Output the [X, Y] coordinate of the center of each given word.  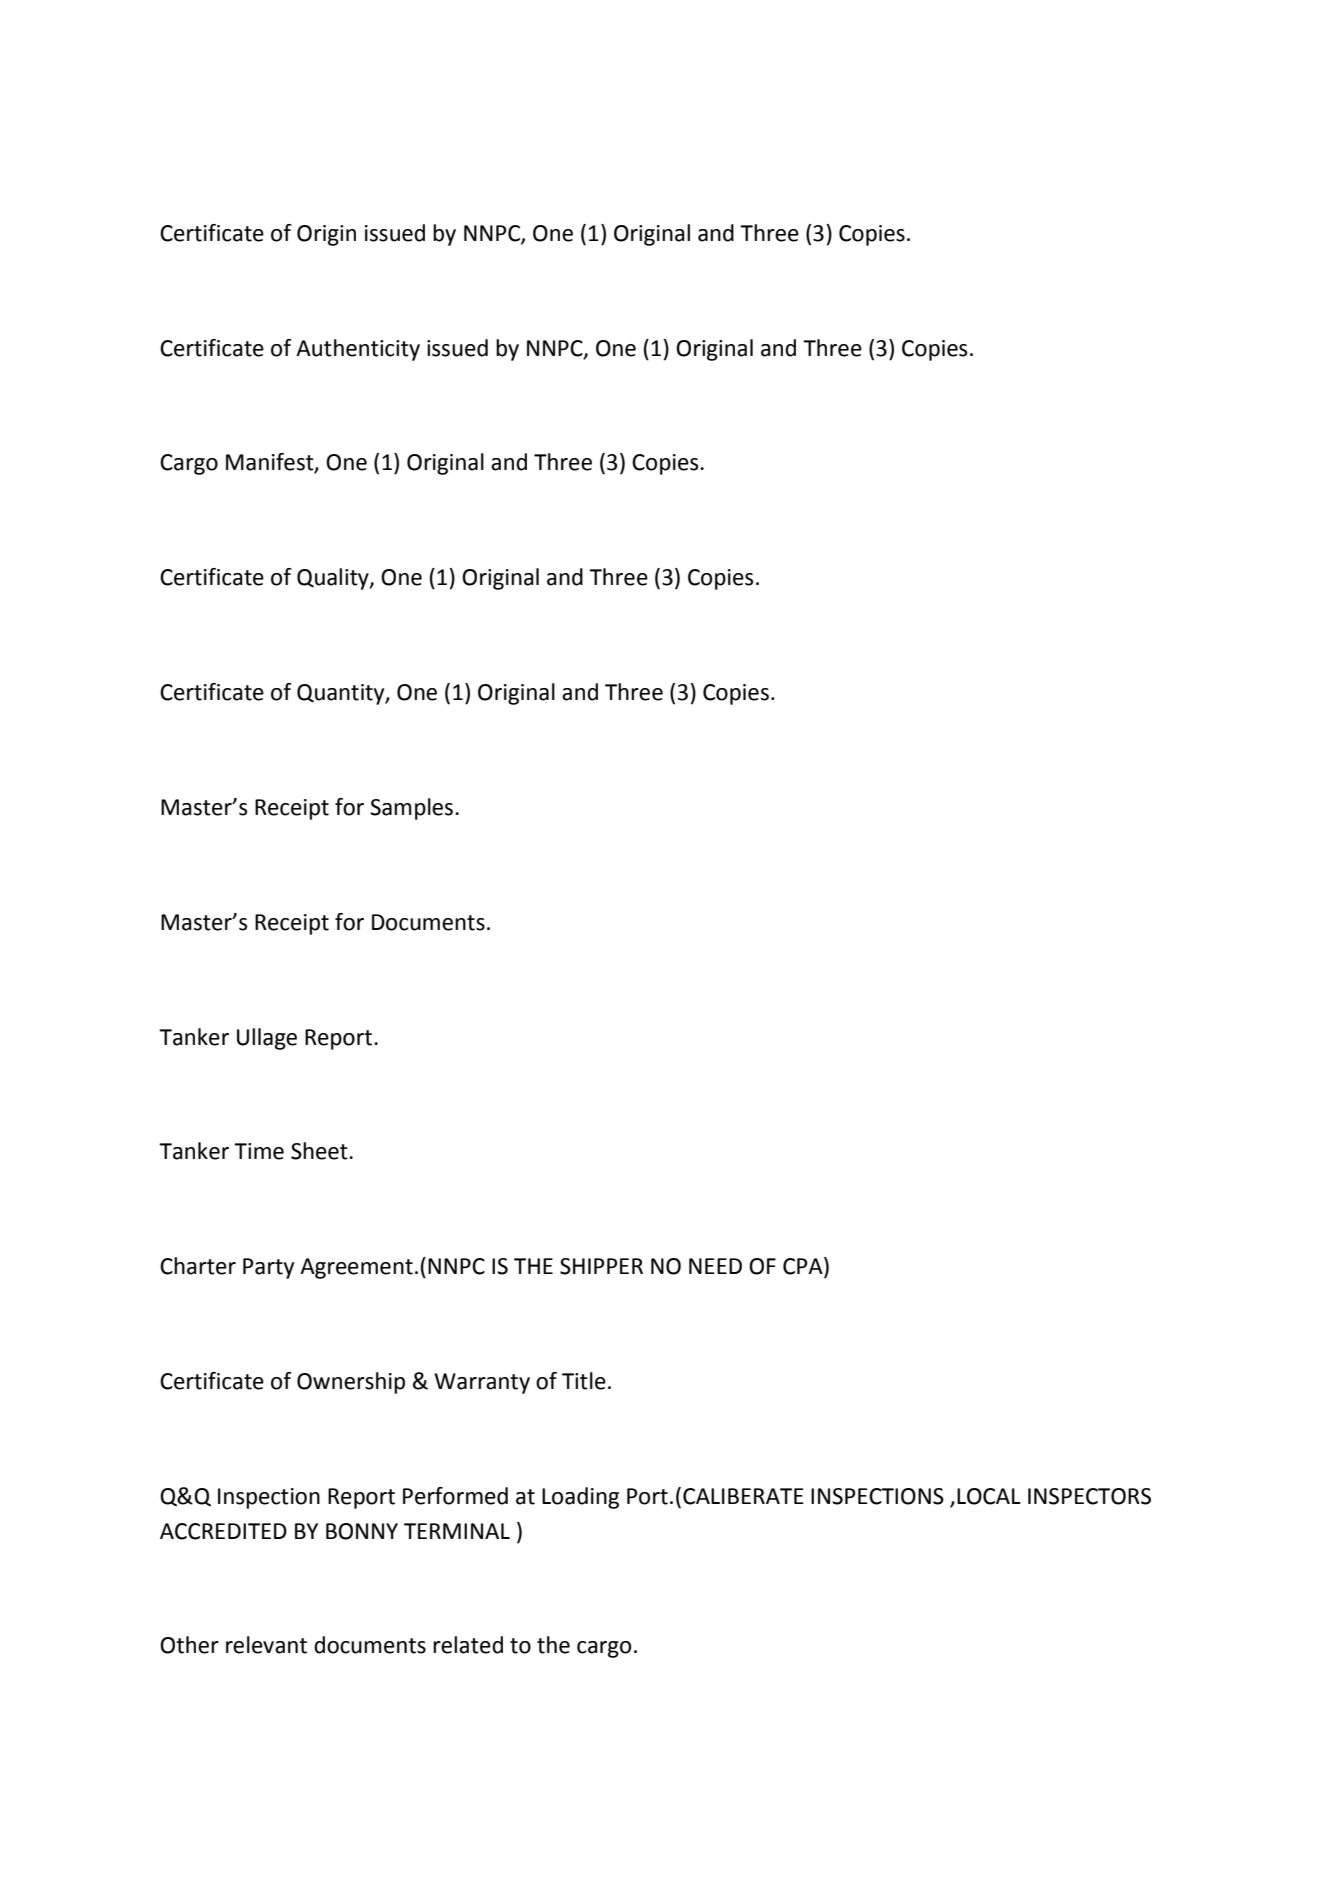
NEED [715, 1266]
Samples [411, 809]
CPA [804, 1267]
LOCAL [989, 1496]
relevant [266, 1645]
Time [259, 1151]
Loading [580, 1498]
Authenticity [358, 350]
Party [268, 1268]
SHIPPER [601, 1266]
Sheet [320, 1151]
